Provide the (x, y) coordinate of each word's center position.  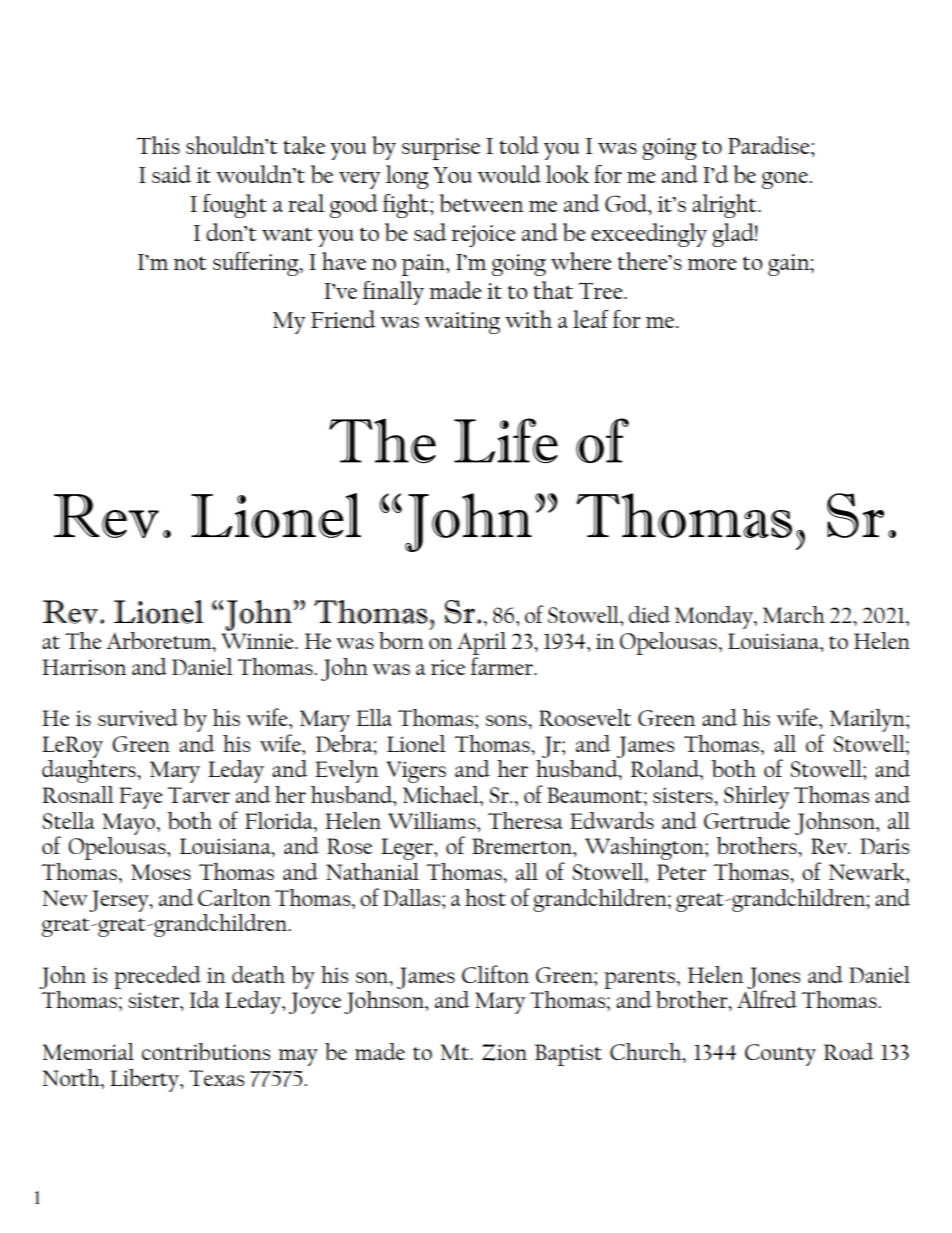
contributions (206, 1052)
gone (786, 180)
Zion (504, 1052)
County (780, 1055)
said (171, 174)
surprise (441, 149)
